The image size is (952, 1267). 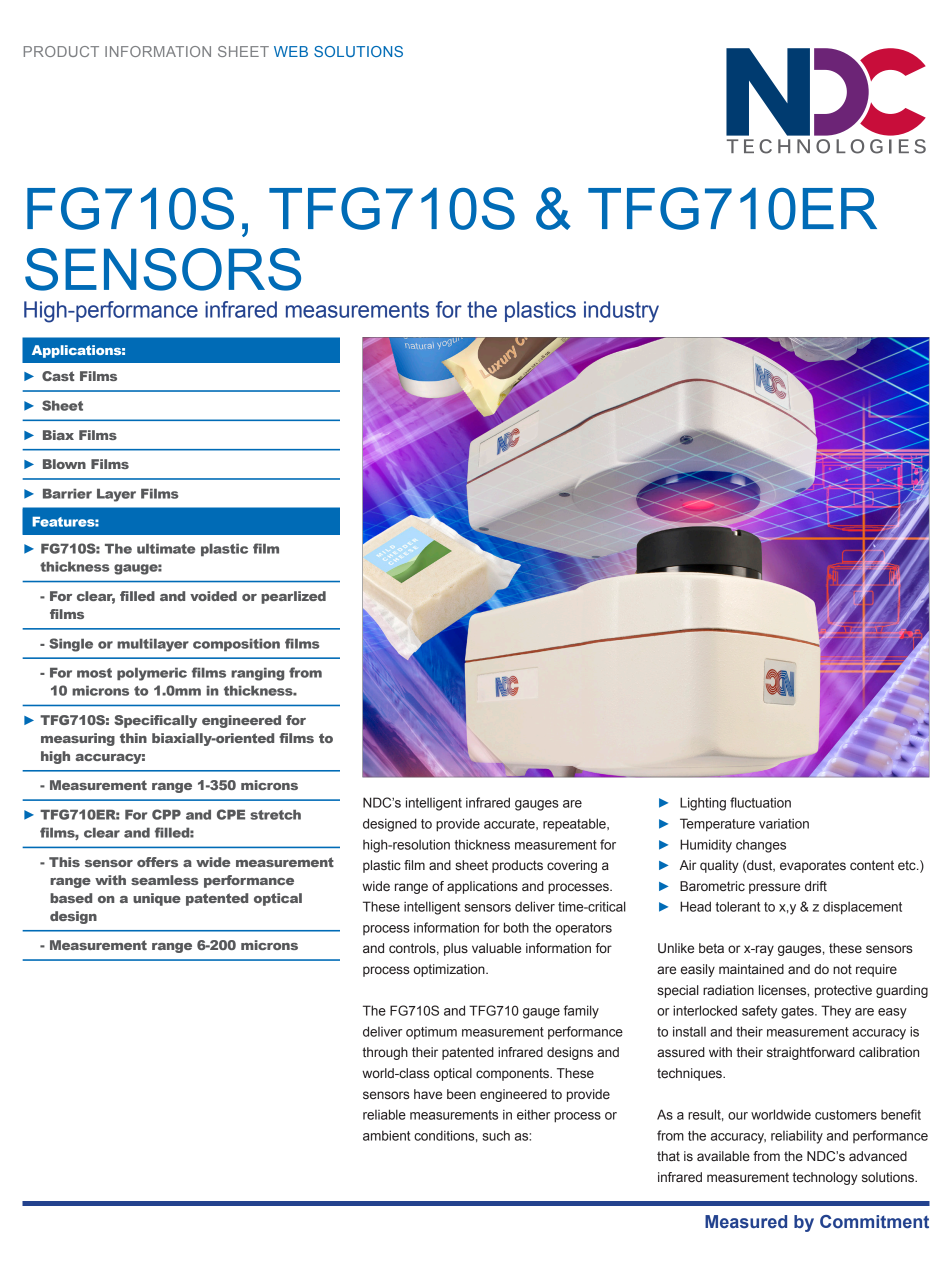 I want to click on ambient, so click(x=386, y=1135).
